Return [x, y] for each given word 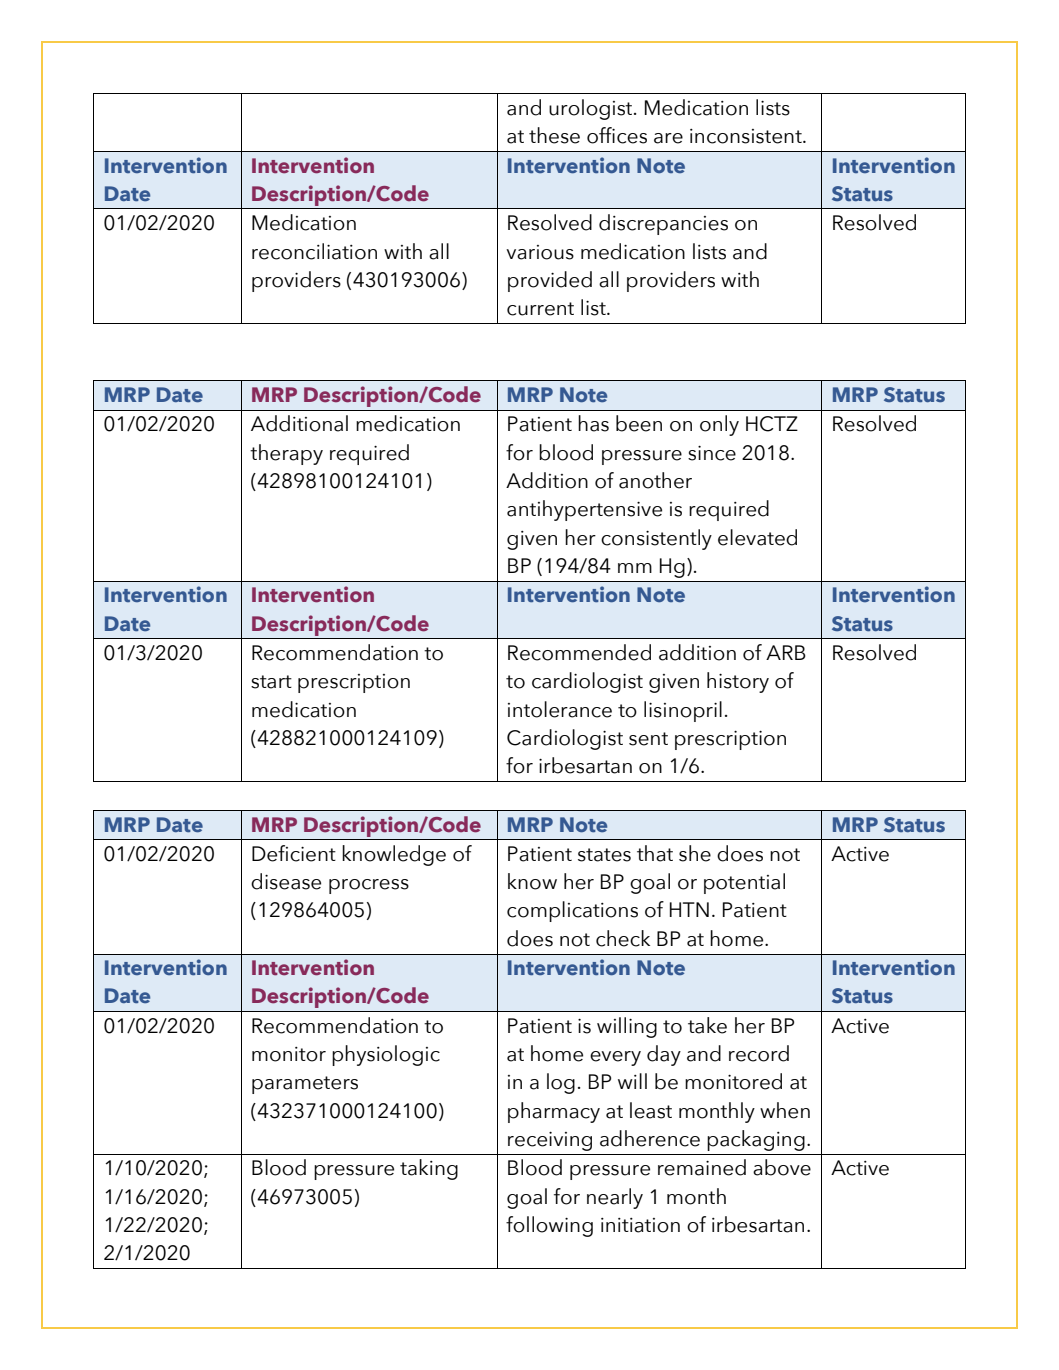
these [554, 135]
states [604, 855]
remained [702, 1167]
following [549, 1226]
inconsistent [747, 136]
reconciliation [314, 251]
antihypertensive [584, 510]
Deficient [294, 853]
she [695, 853]
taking [429, 1169]
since [712, 453]
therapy [286, 454]
